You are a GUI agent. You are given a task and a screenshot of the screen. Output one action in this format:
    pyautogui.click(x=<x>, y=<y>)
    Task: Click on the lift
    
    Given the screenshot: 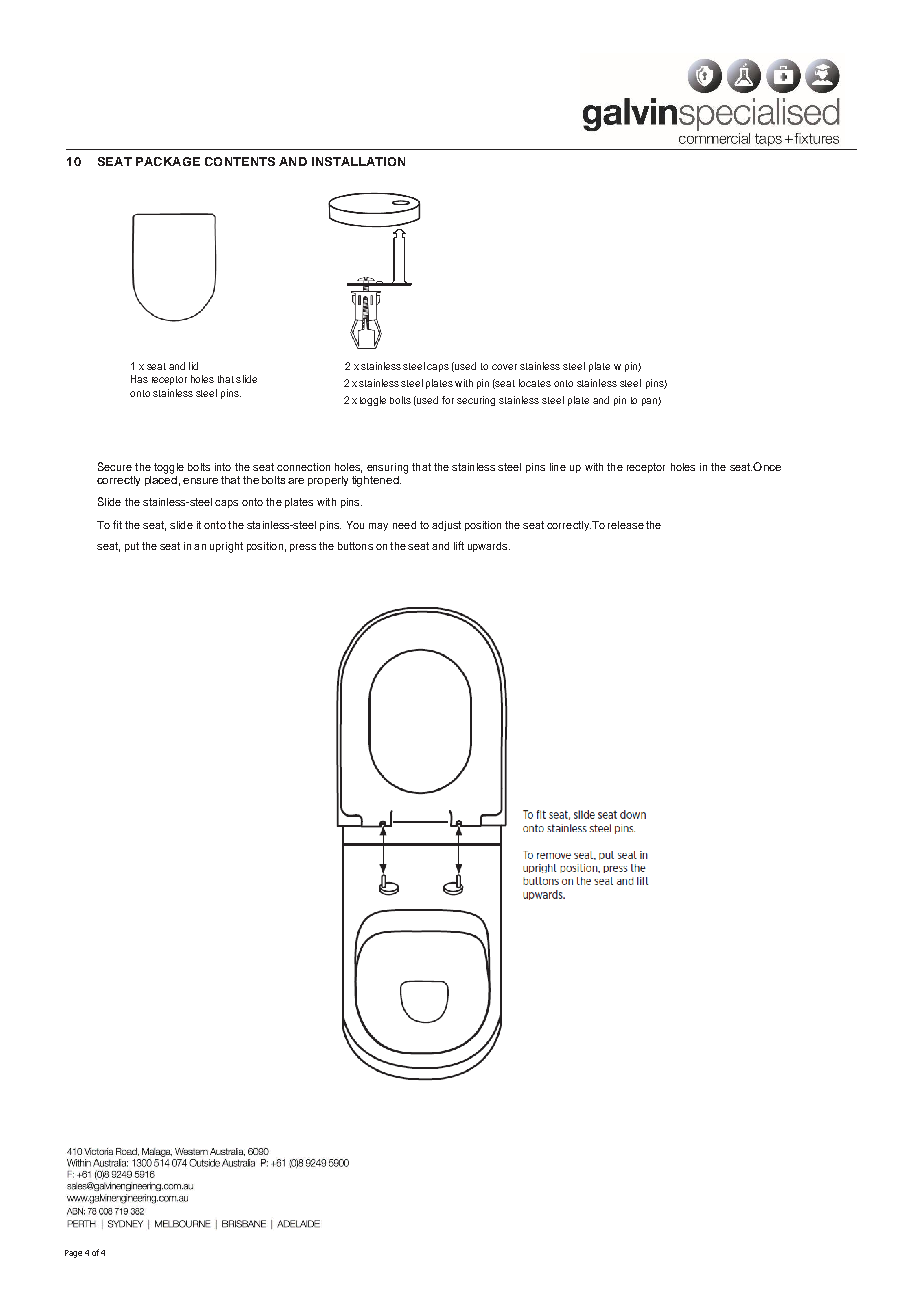 What is the action you would take?
    pyautogui.click(x=459, y=545)
